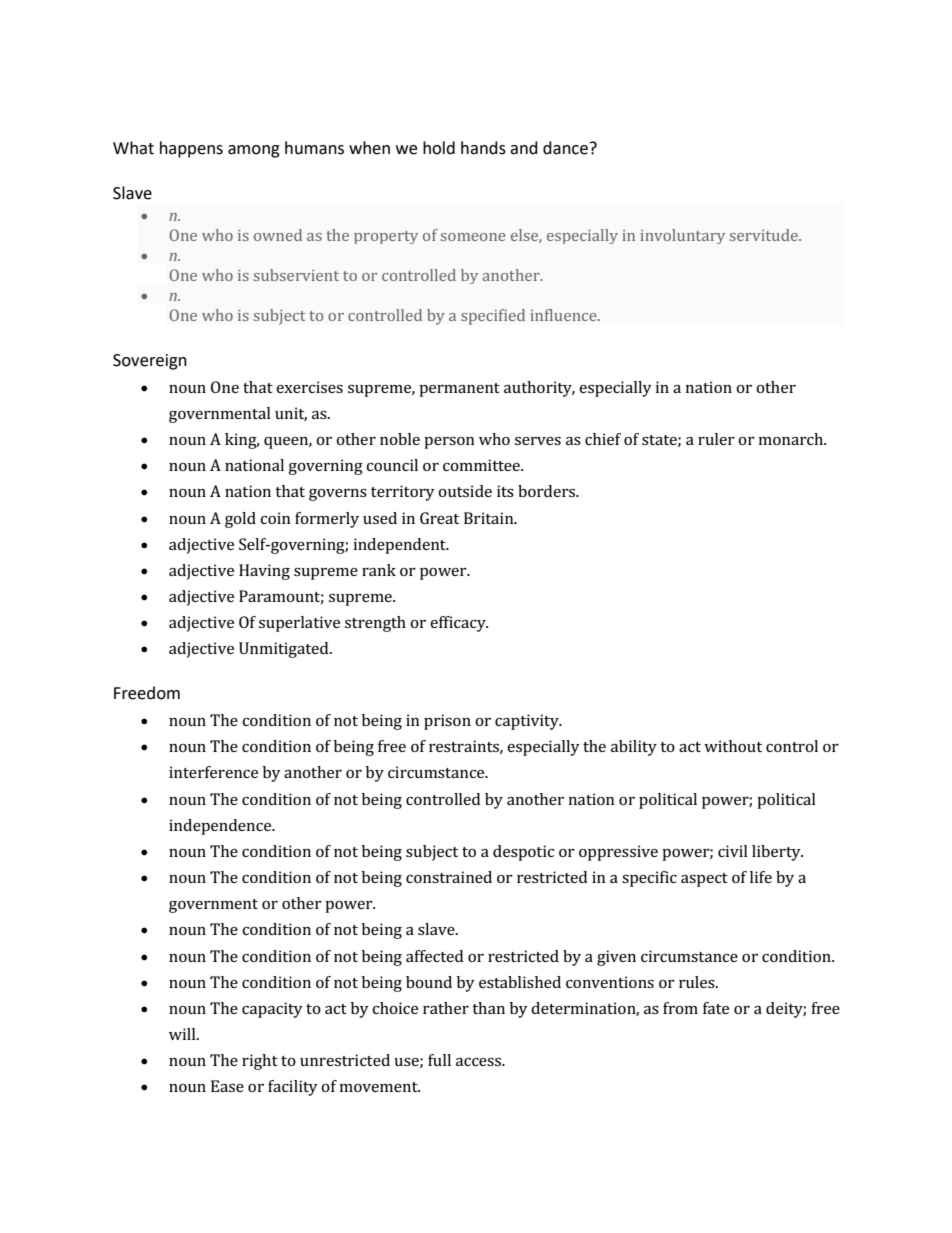  What do you see at coordinates (733, 851) in the image?
I see `civil` at bounding box center [733, 851].
